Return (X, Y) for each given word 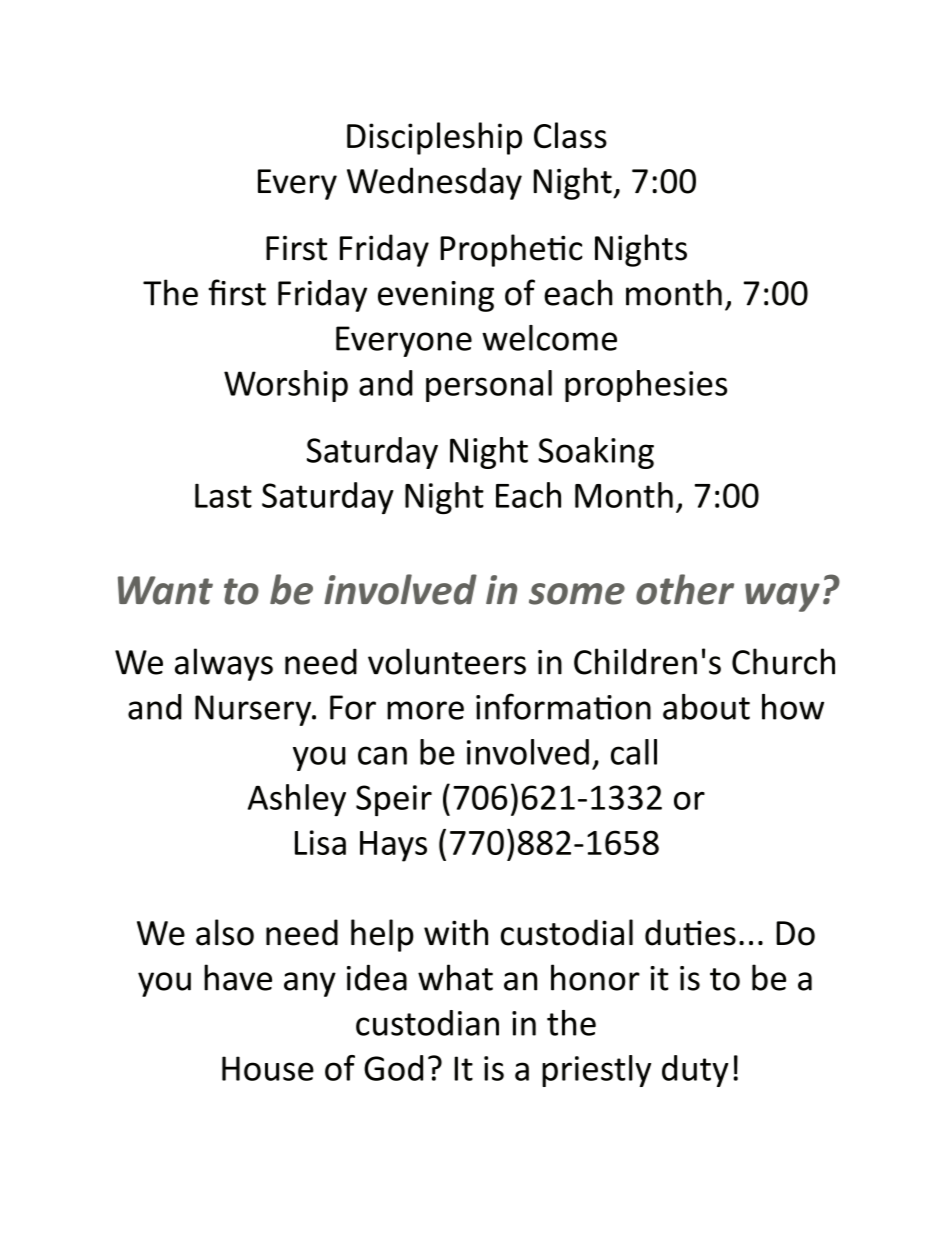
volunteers (447, 661)
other (685, 589)
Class (570, 135)
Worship (286, 386)
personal (489, 386)
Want (165, 590)
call (634, 752)
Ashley (297, 800)
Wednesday (434, 183)
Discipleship (434, 138)
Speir (394, 800)
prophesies (646, 386)
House (268, 1068)
